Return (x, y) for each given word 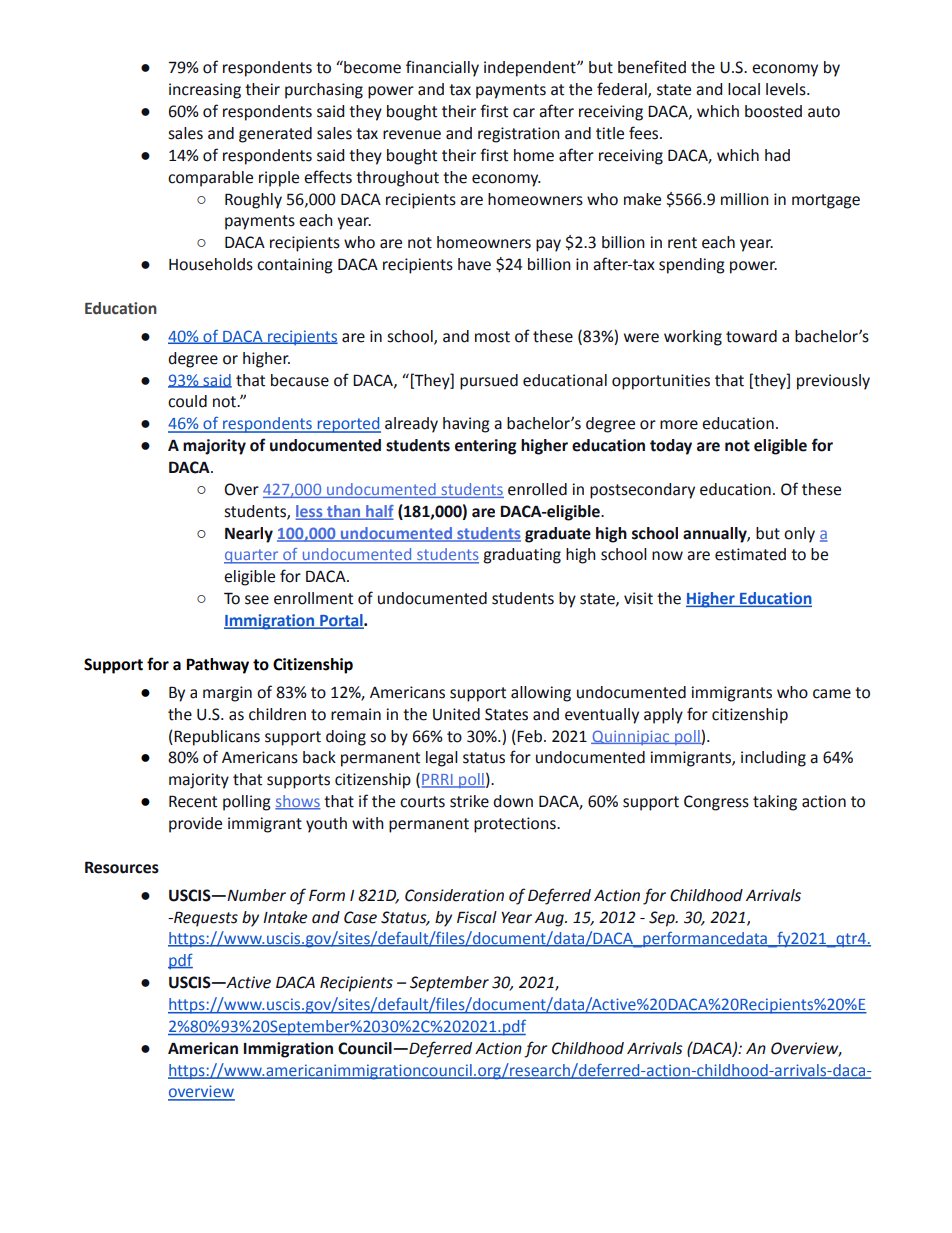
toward (751, 336)
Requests (205, 919)
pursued (489, 382)
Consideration (454, 895)
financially (442, 68)
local (744, 89)
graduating (522, 556)
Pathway (217, 666)
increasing (205, 91)
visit (638, 598)
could (187, 401)
